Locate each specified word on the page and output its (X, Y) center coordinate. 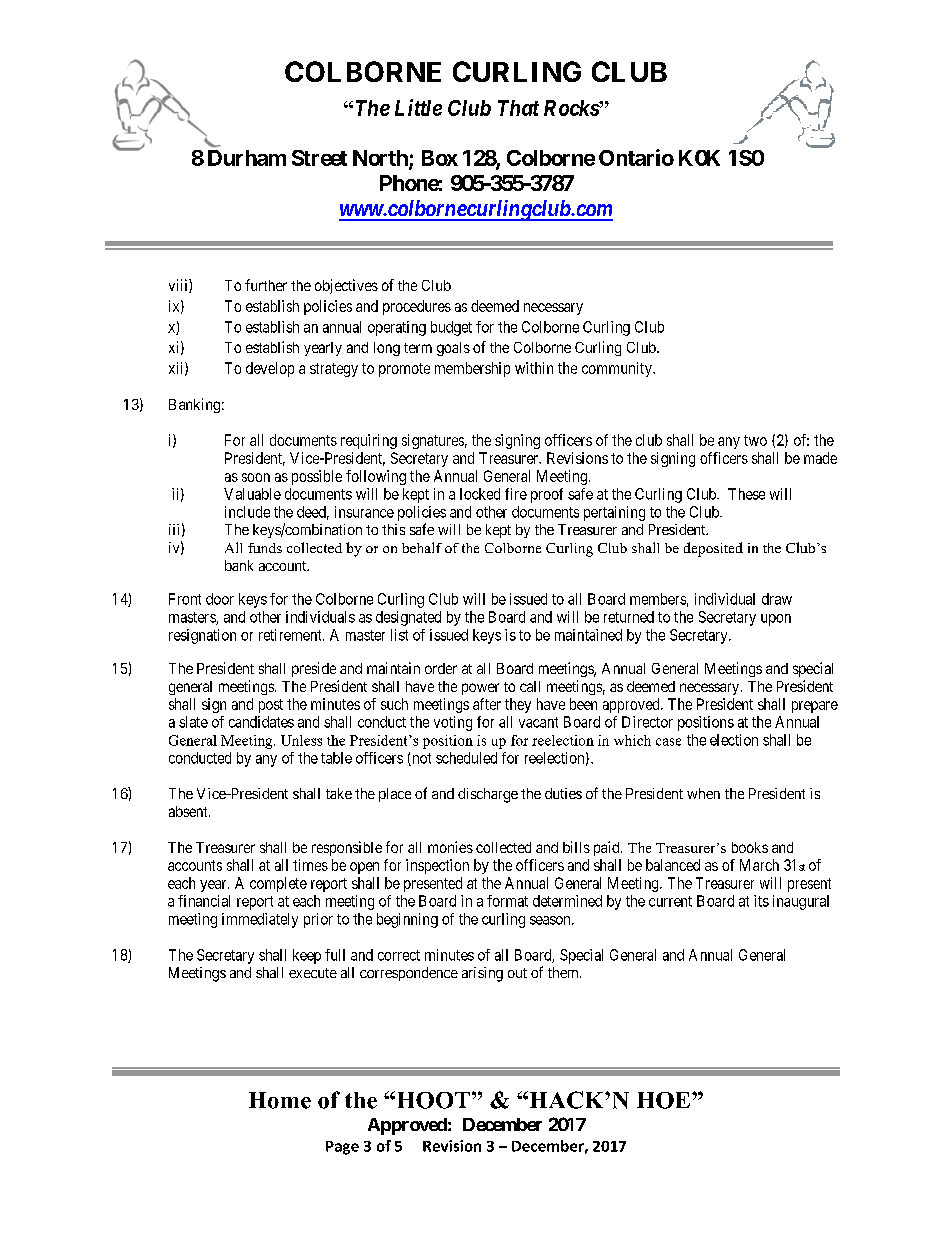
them (564, 972)
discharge (488, 795)
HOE (665, 1100)
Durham (247, 158)
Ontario (636, 157)
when (703, 793)
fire (516, 494)
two (755, 440)
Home (280, 1100)
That (518, 108)
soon (256, 477)
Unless (301, 740)
